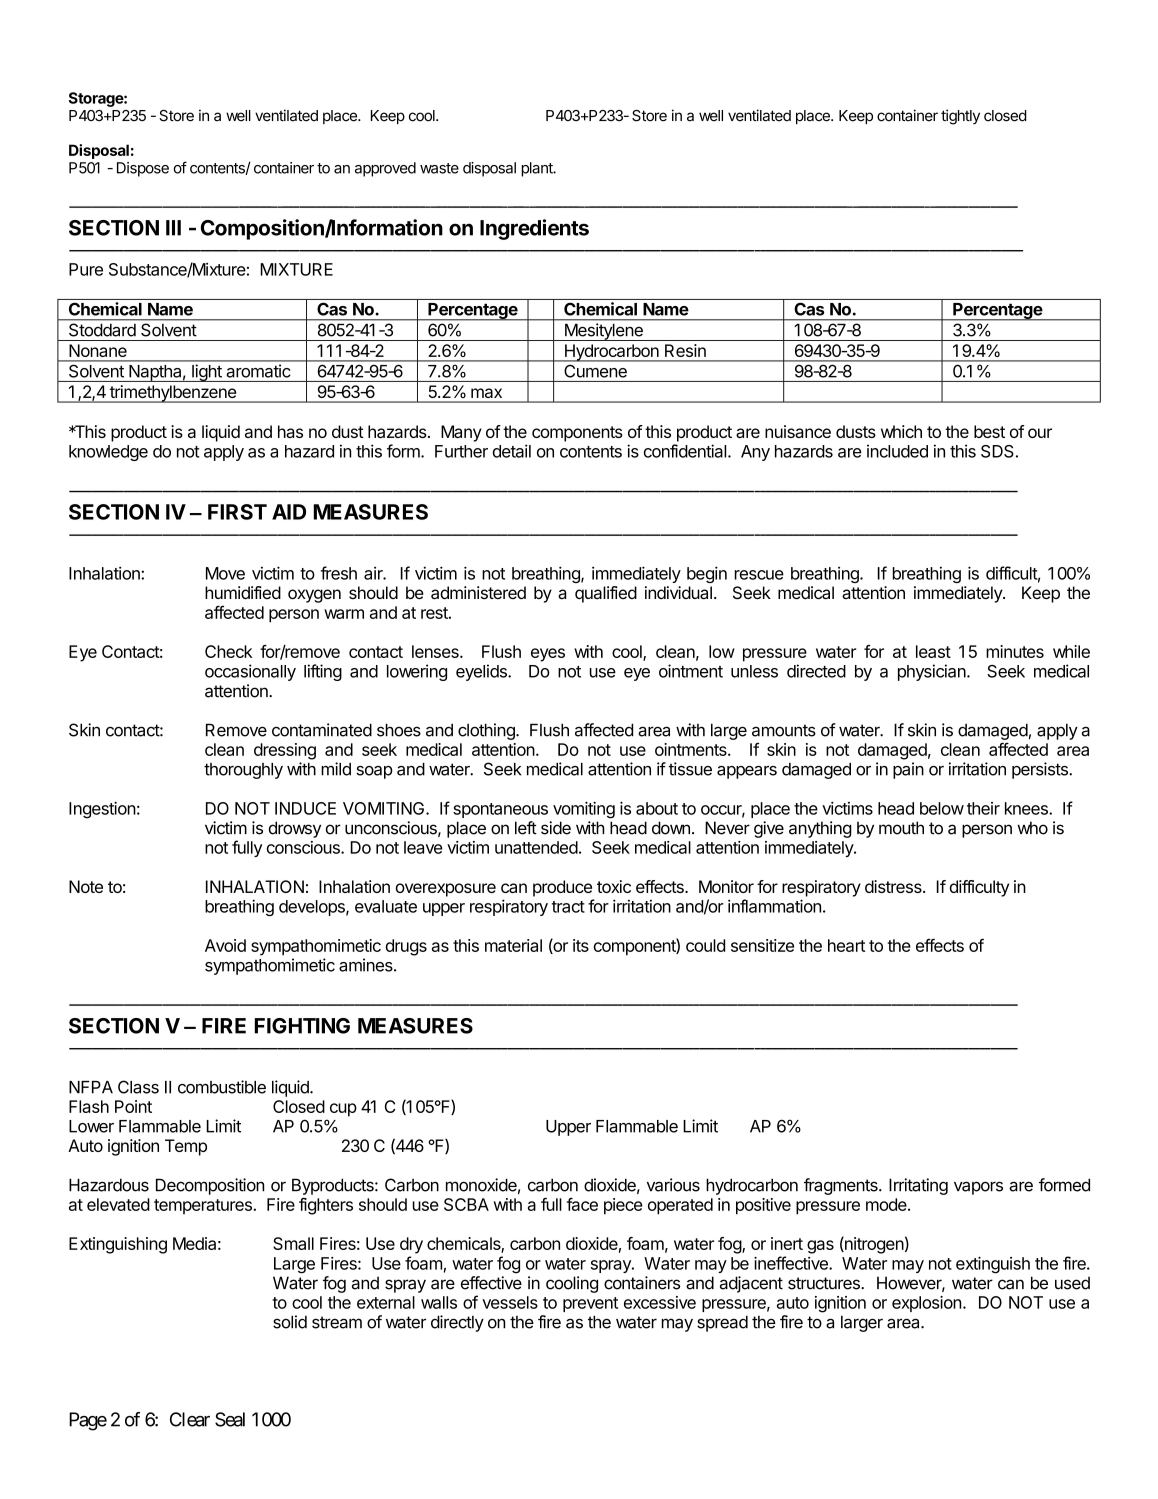 The height and width of the screenshot is (1499, 1158). What do you see at coordinates (926, 1304) in the screenshot?
I see `explosion` at bounding box center [926, 1304].
